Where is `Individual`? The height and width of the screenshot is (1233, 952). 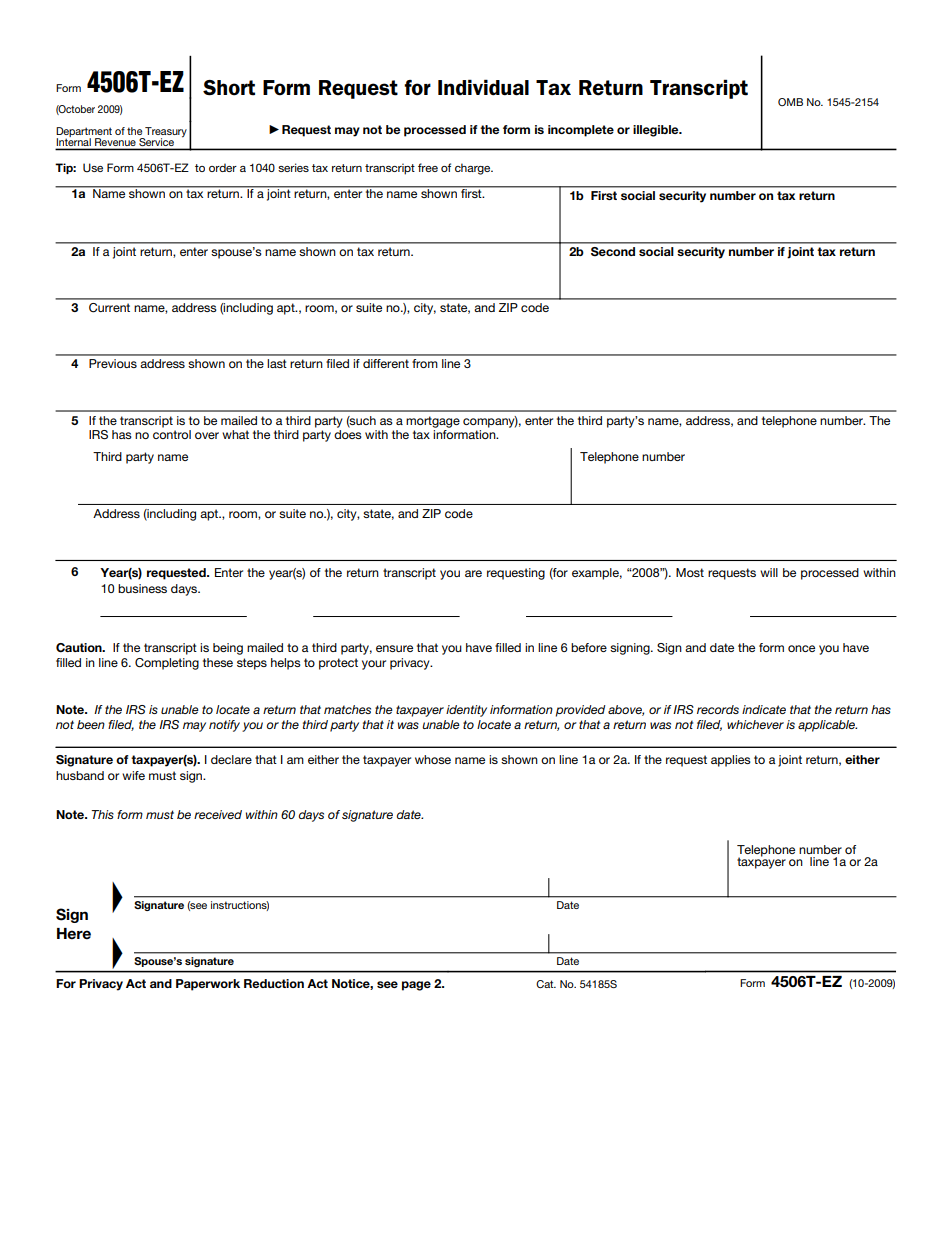 Individual is located at coordinates (483, 87).
